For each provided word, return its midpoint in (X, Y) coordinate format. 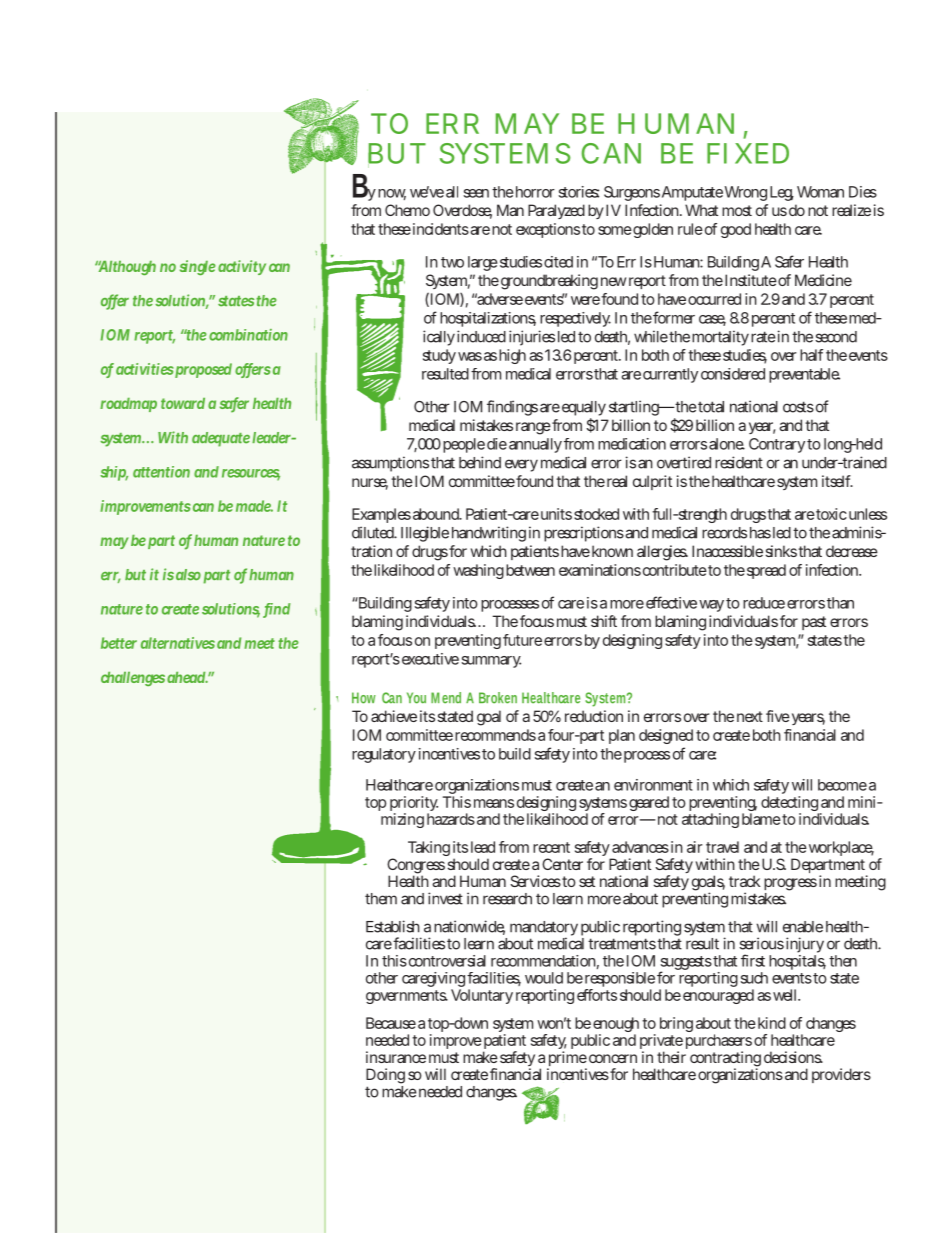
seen (476, 193)
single (198, 267)
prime (567, 1060)
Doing (385, 1077)
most (737, 210)
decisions (793, 1057)
